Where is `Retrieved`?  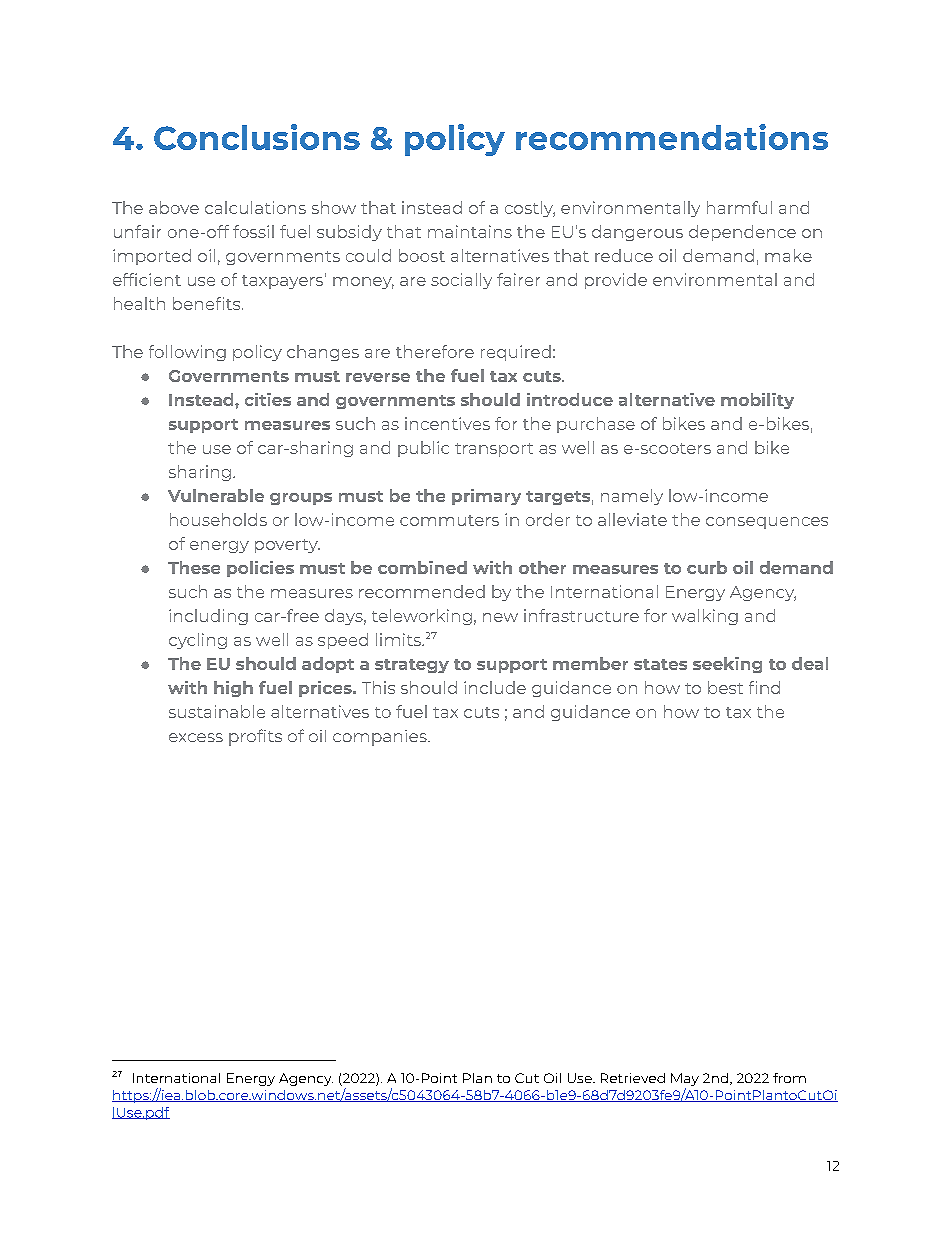
Retrieved is located at coordinates (633, 1078).
